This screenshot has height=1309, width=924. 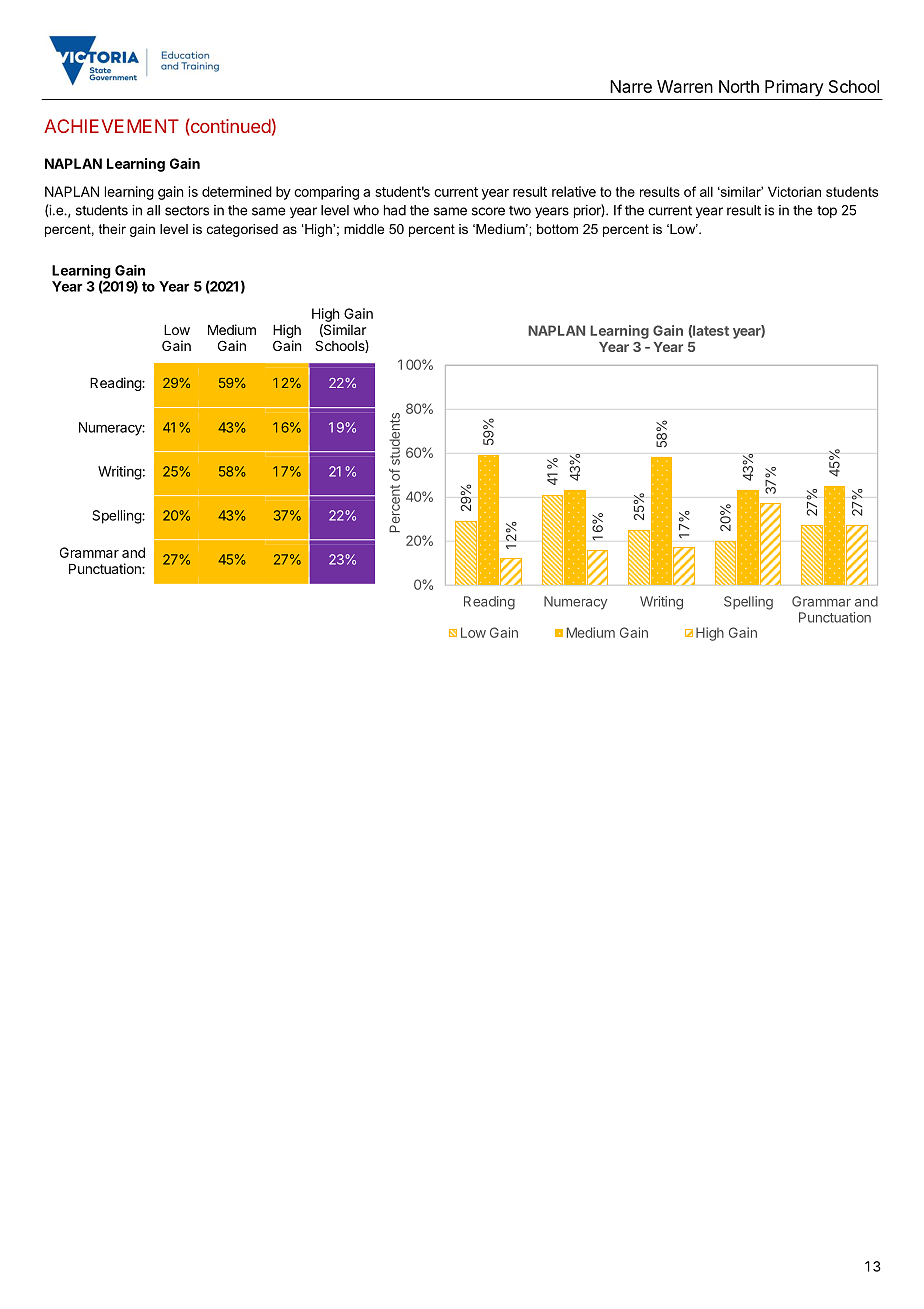 I want to click on Primary, so click(x=794, y=88).
